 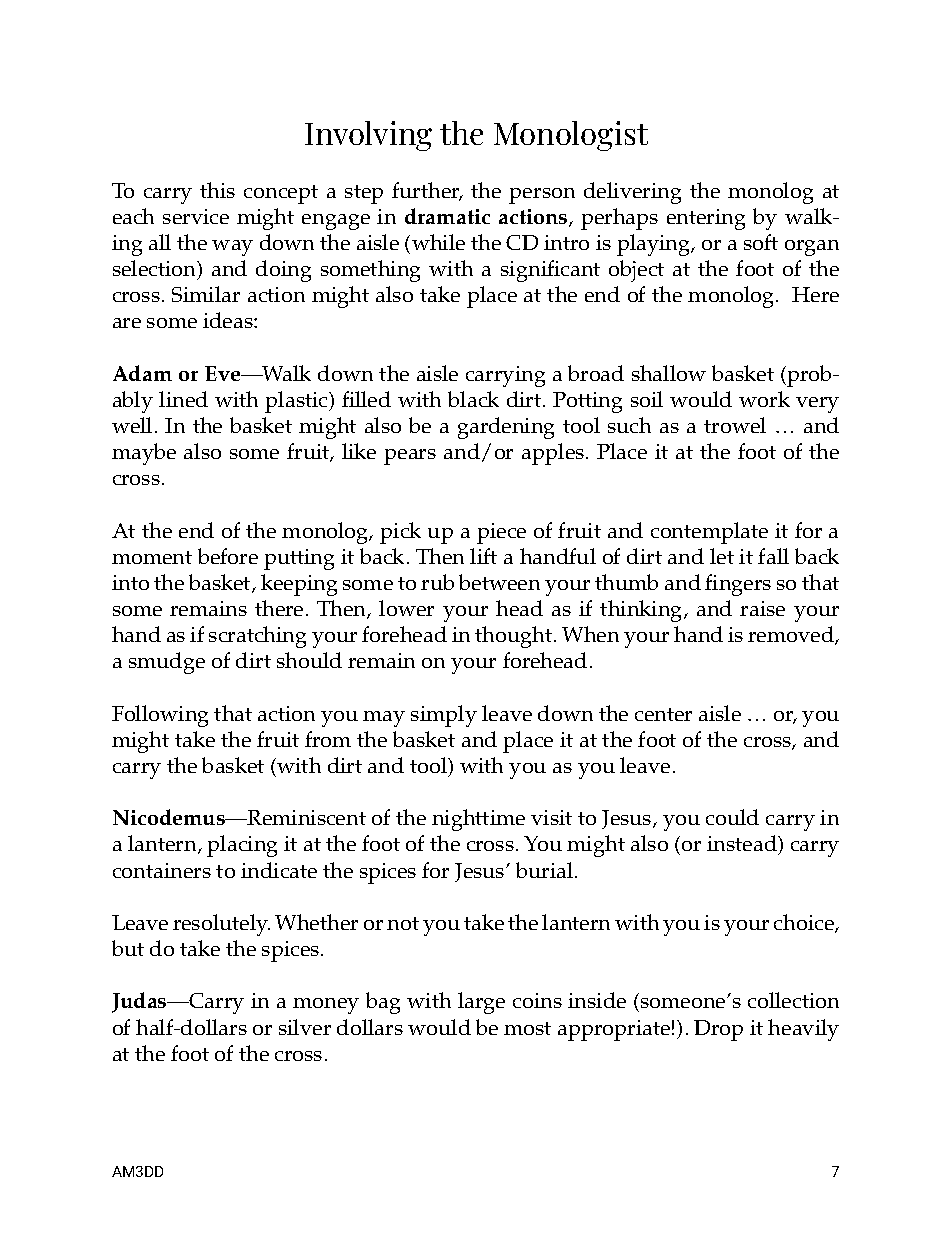 I want to click on further, so click(x=427, y=191).
